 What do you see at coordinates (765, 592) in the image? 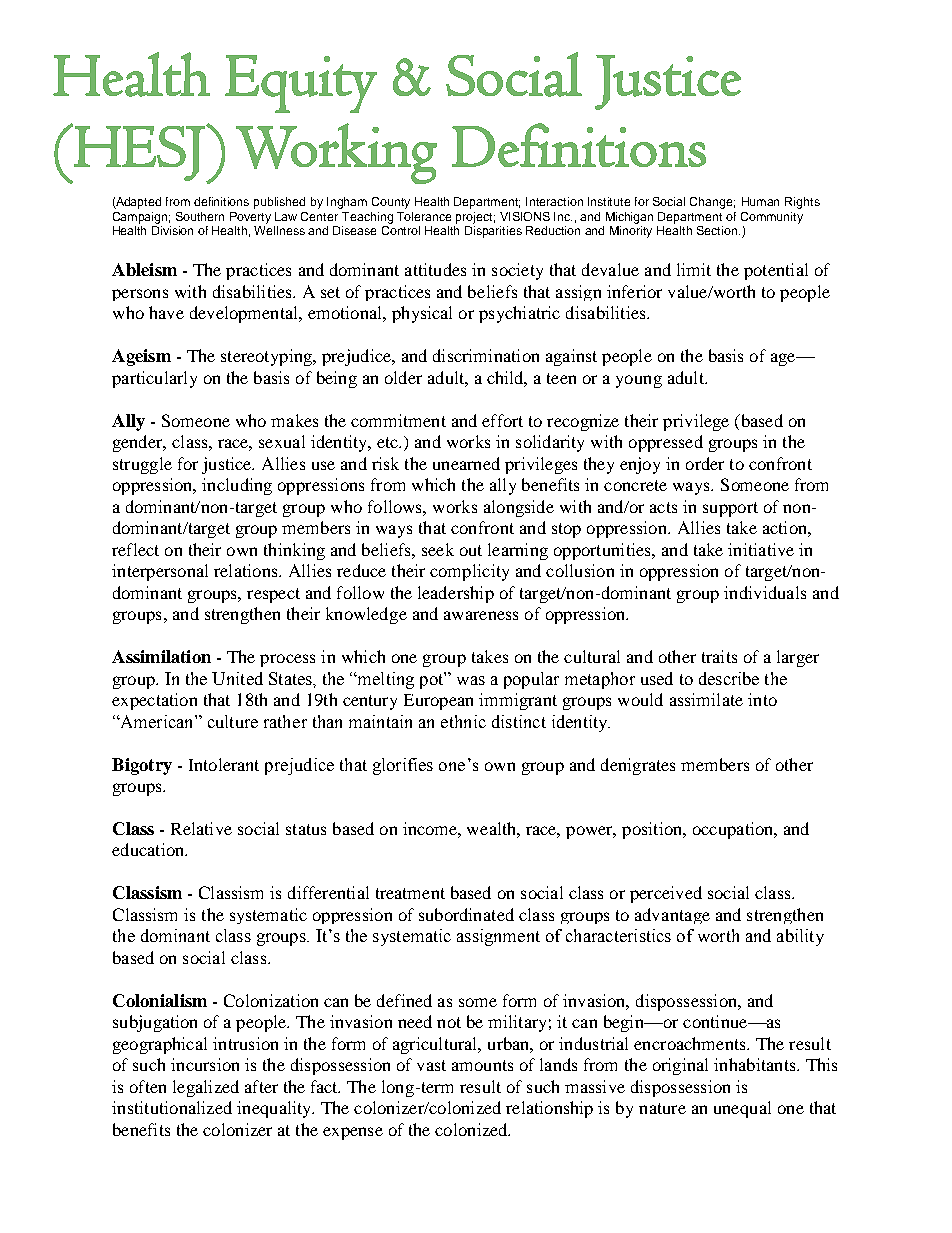
I see `individuals` at bounding box center [765, 592].
